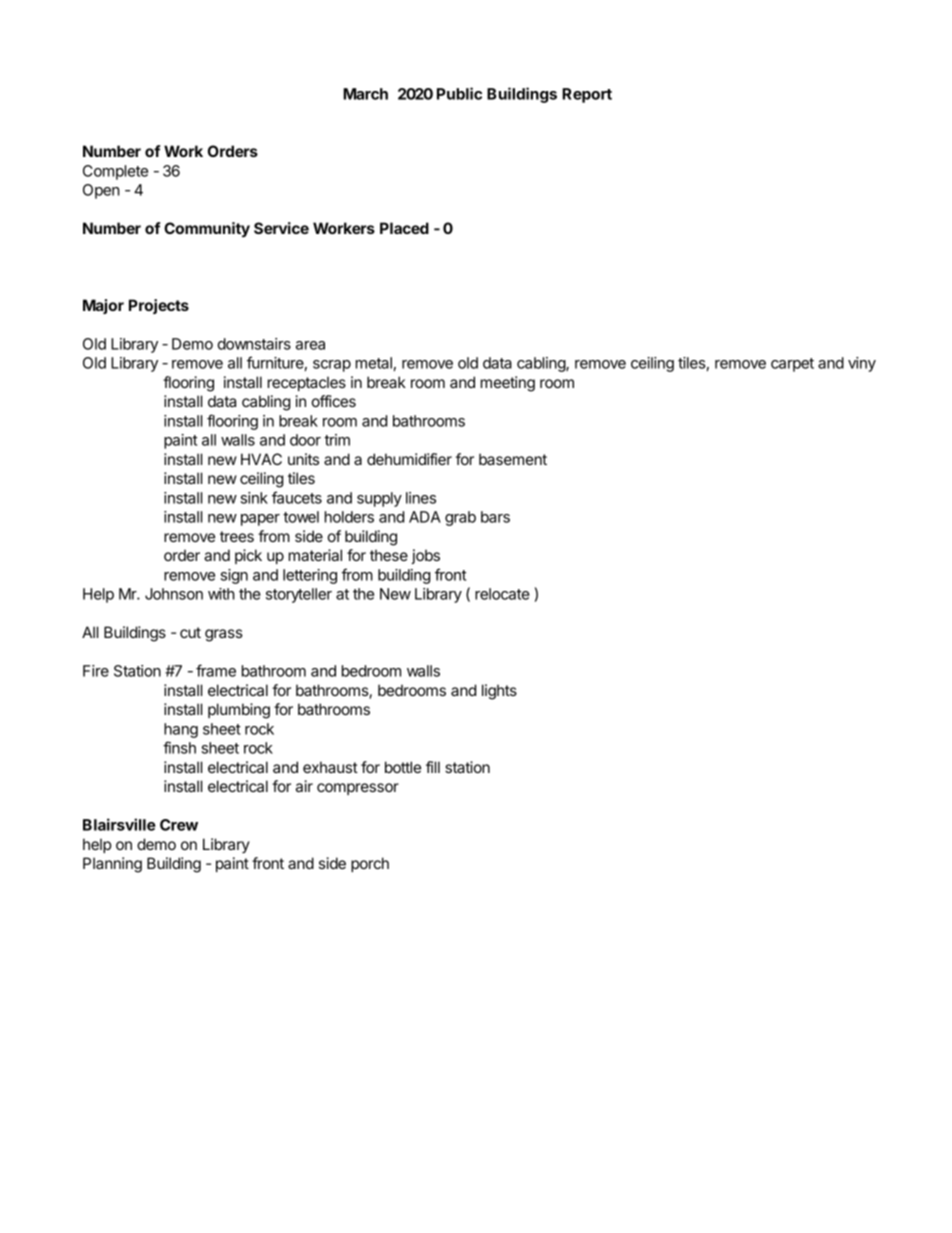 The width and height of the document is (952, 1233). I want to click on Report, so click(587, 95).
